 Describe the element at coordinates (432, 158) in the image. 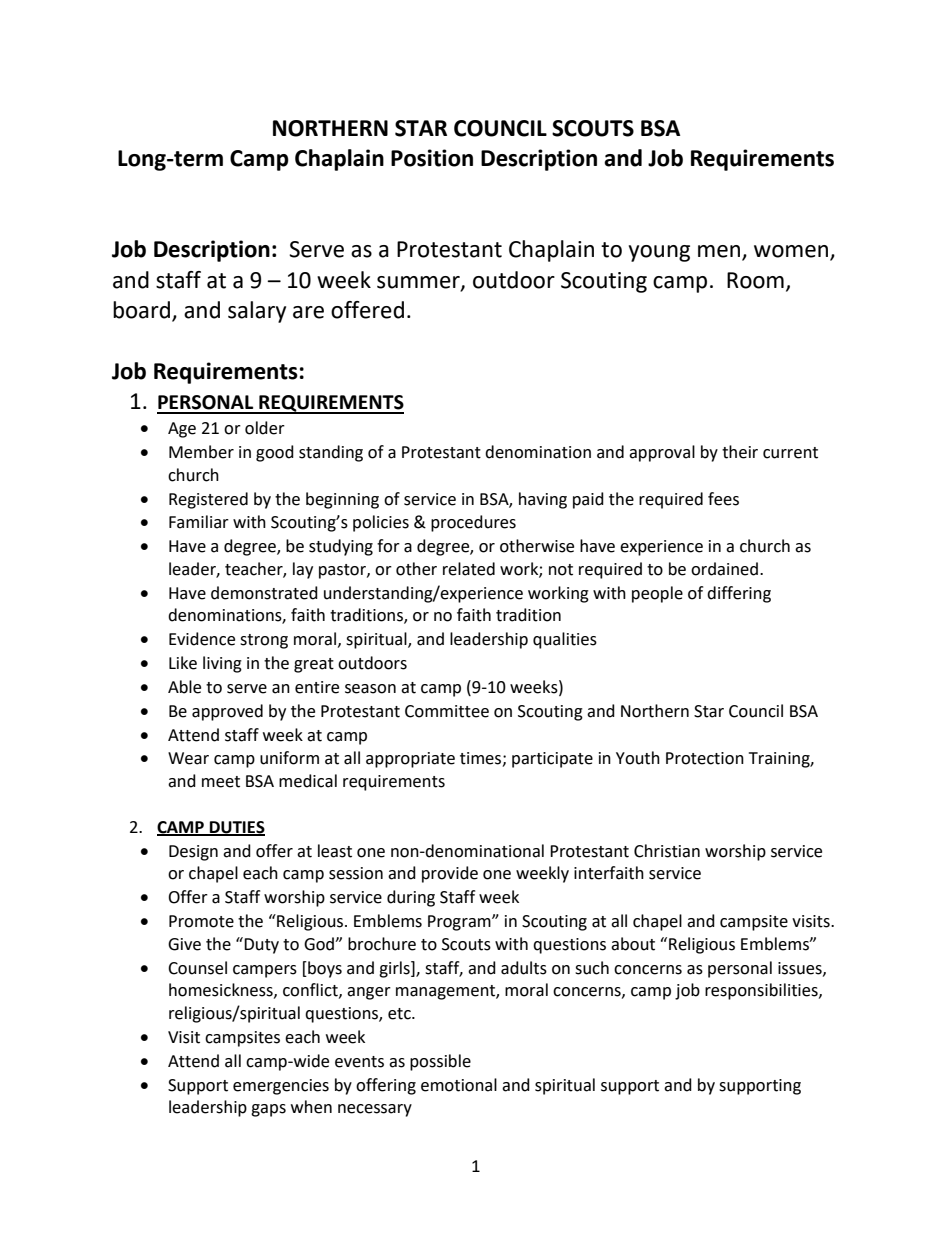

I see `Position` at that location.
